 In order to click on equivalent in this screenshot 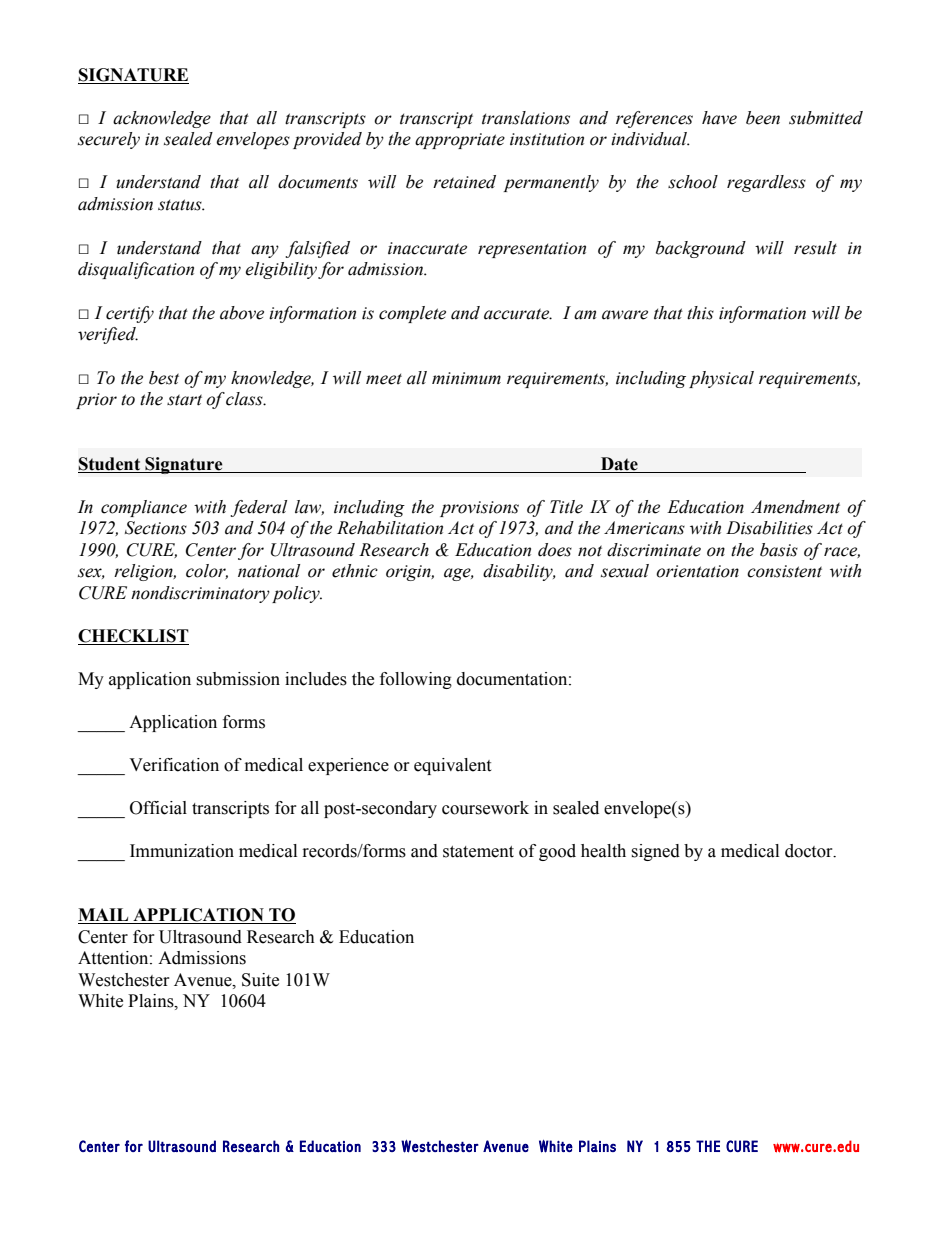, I will do `click(452, 766)`.
